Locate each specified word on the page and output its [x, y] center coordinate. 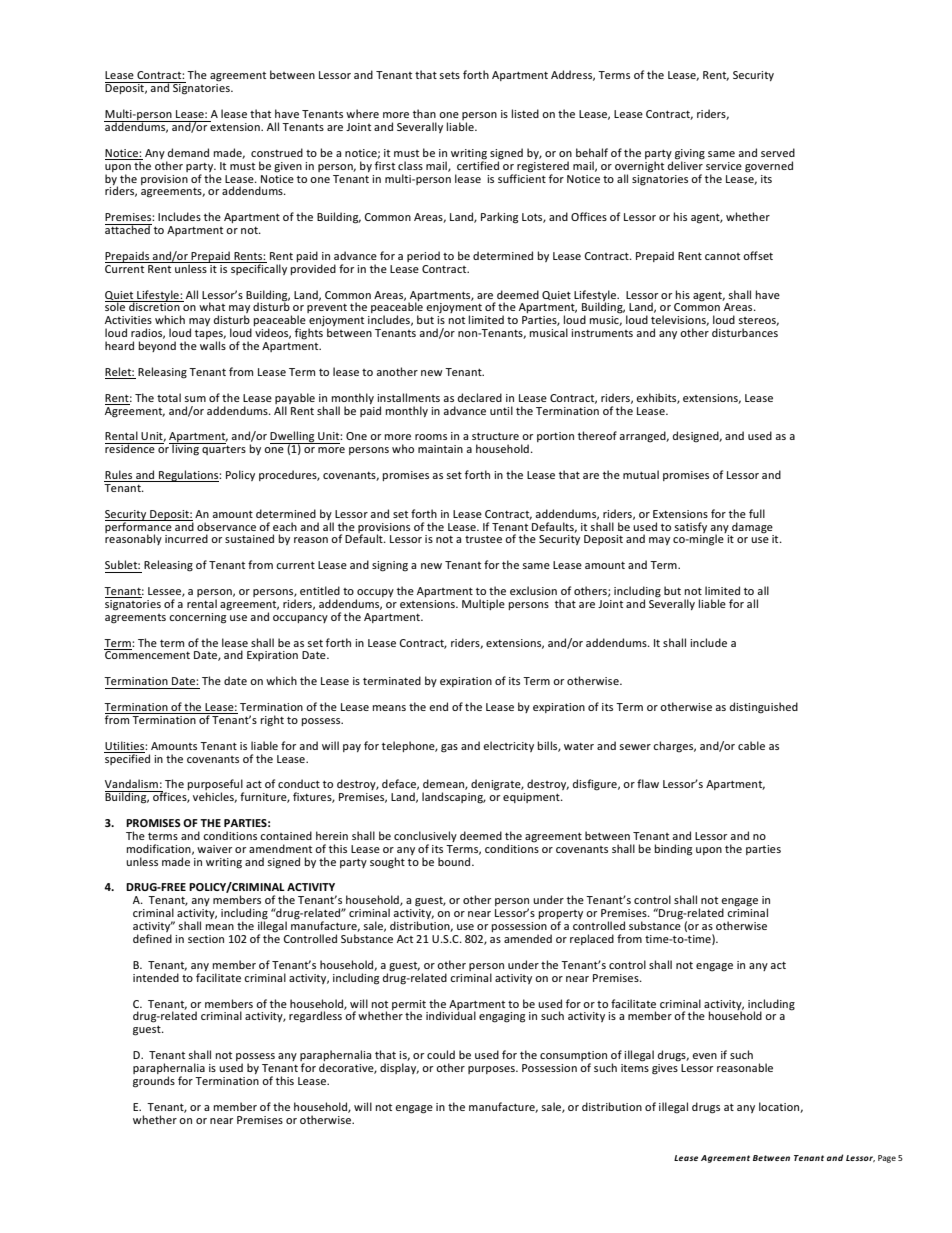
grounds [154, 1082]
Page [887, 1159]
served [778, 152]
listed [525, 113]
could [441, 1054]
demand [188, 152]
